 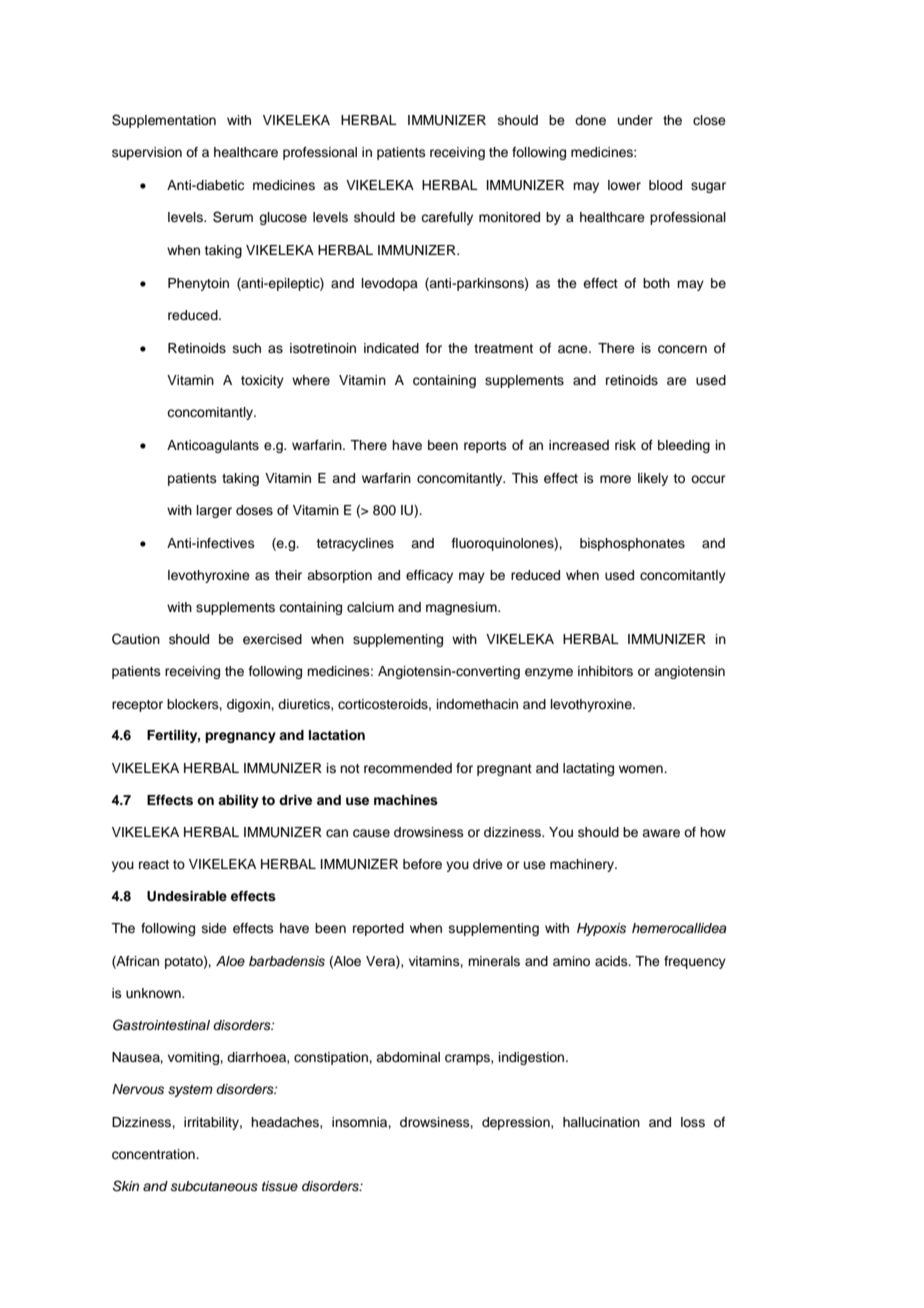 What do you see at coordinates (462, 608) in the document?
I see `magnesium` at bounding box center [462, 608].
